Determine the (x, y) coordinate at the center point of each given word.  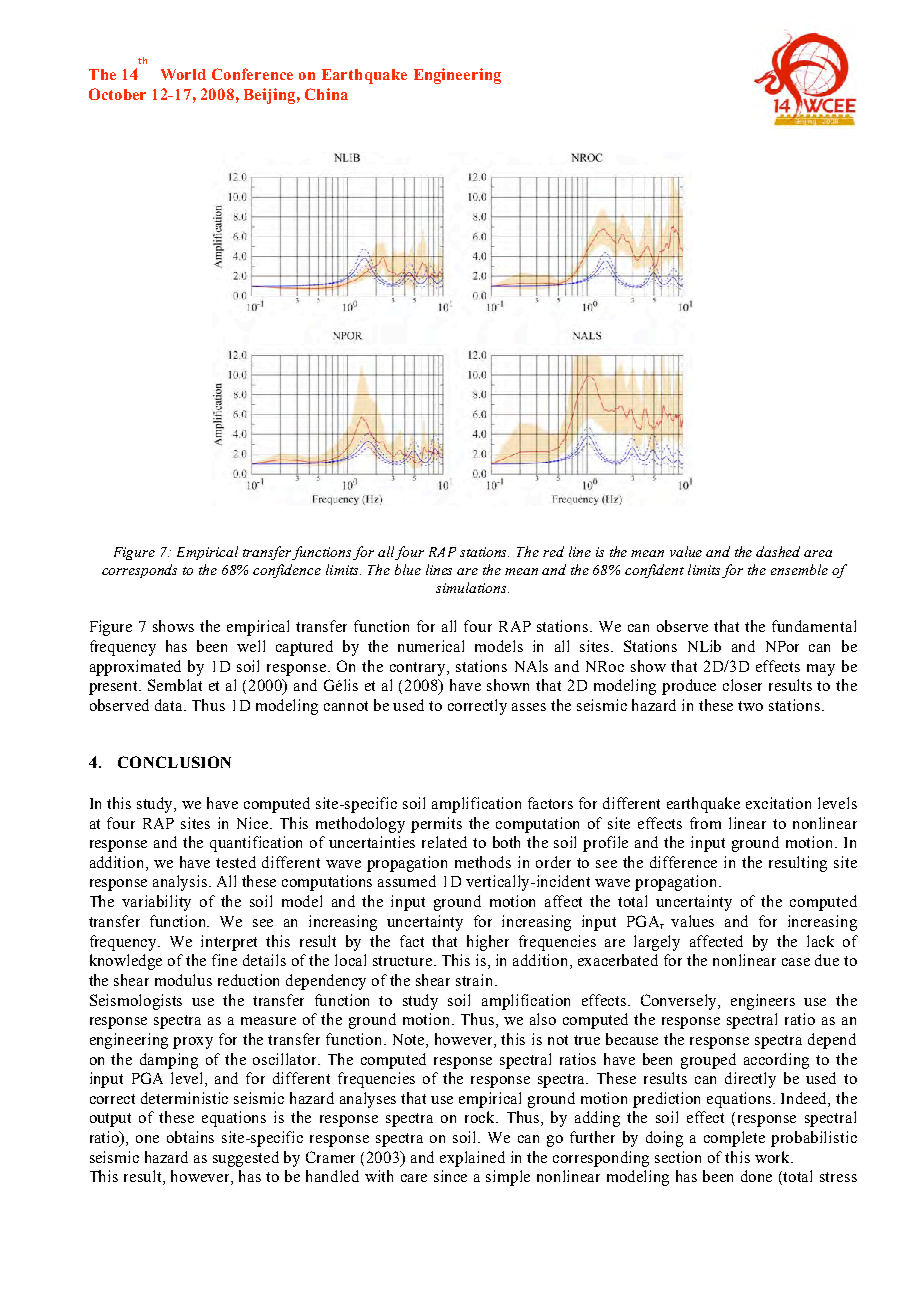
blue (408, 569)
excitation (778, 803)
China (326, 94)
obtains (190, 1137)
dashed (778, 551)
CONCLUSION (174, 762)
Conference (252, 74)
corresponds (139, 571)
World (183, 74)
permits (436, 825)
